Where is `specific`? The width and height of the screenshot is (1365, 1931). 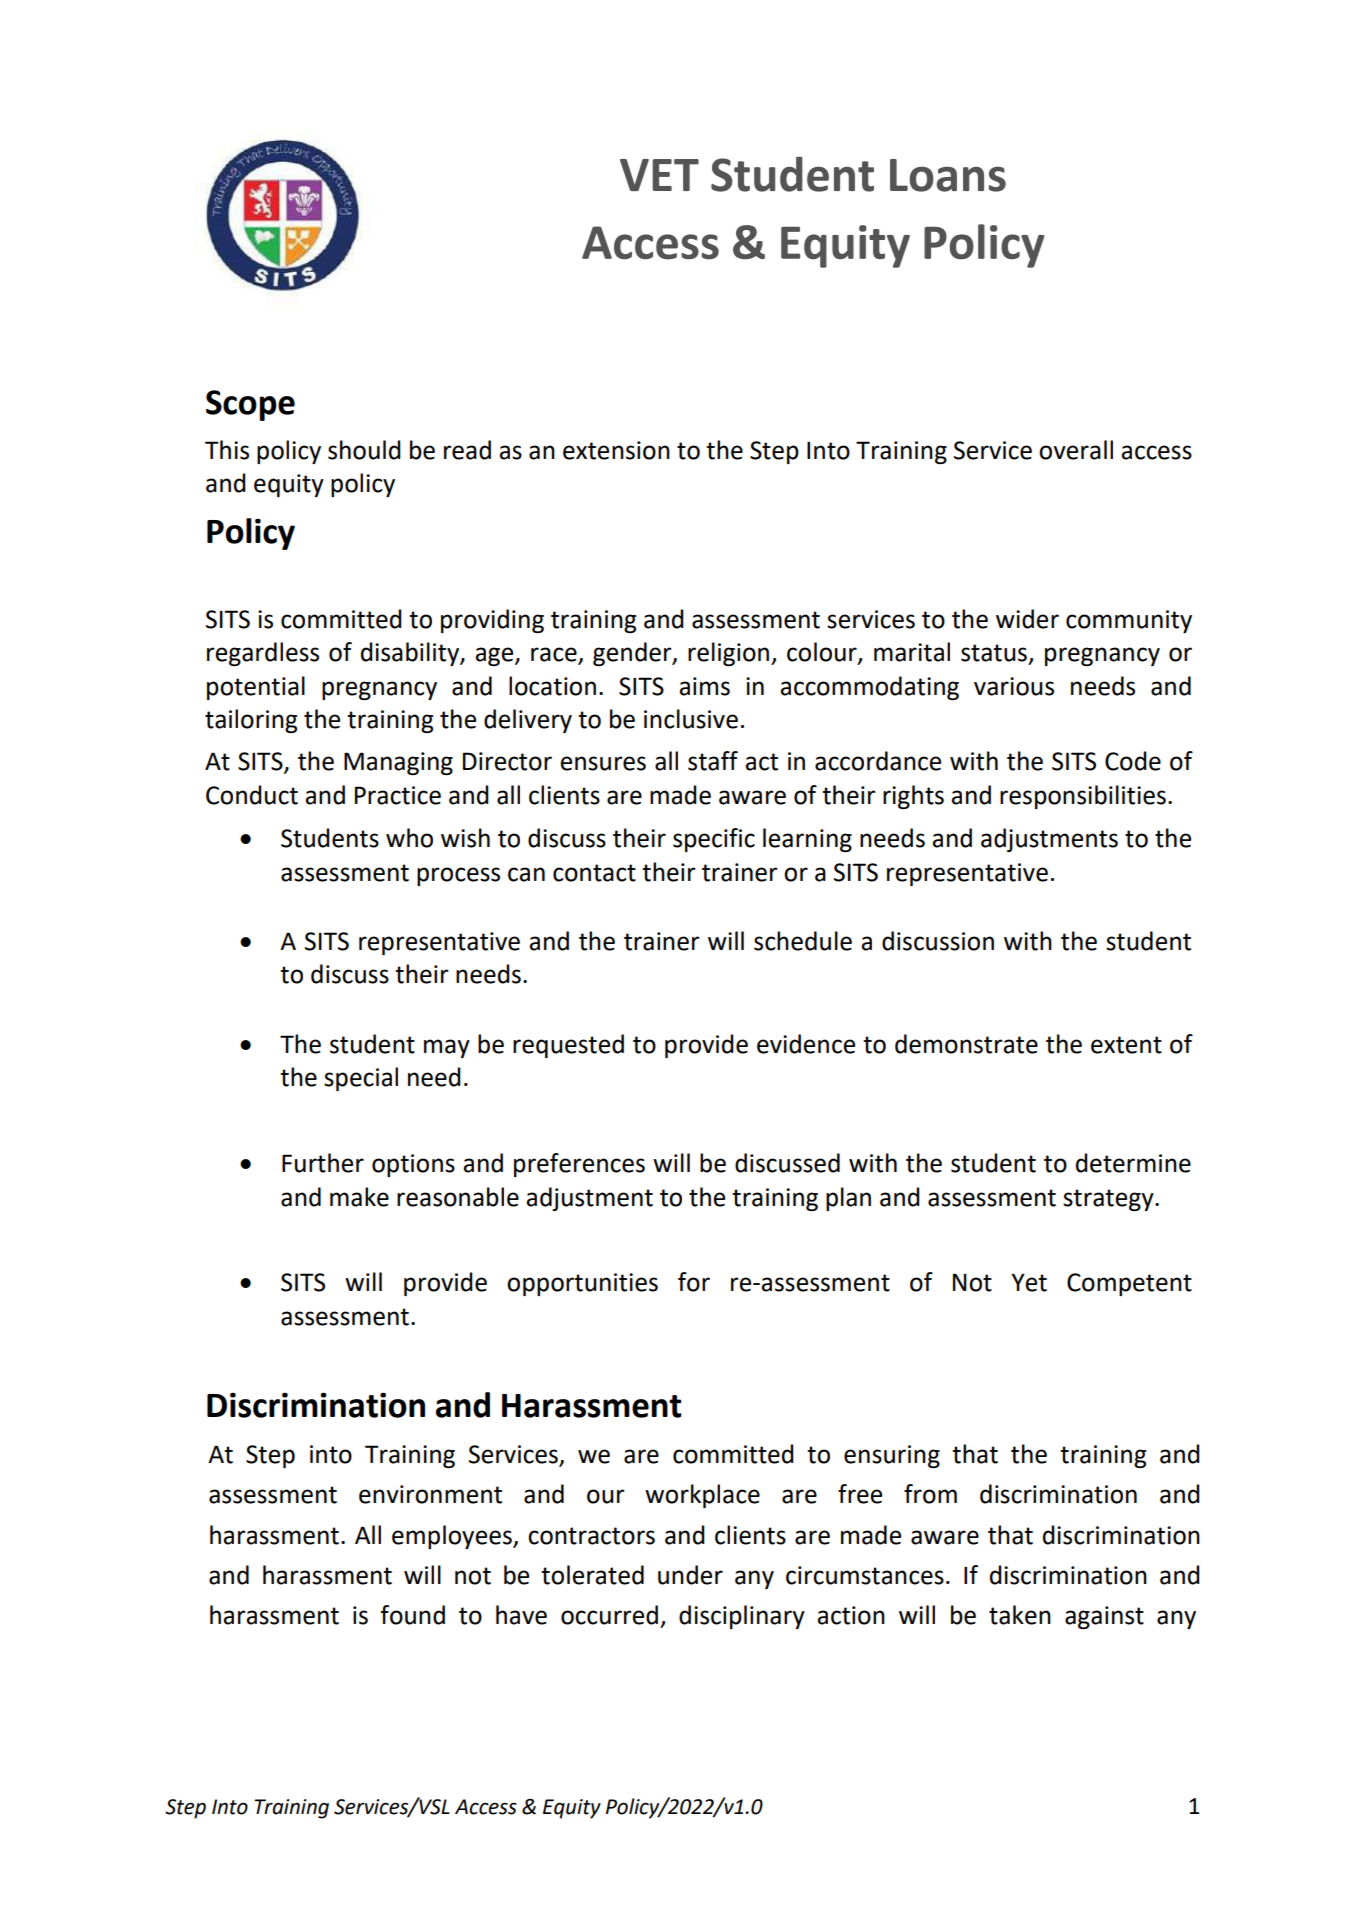 specific is located at coordinates (714, 840).
